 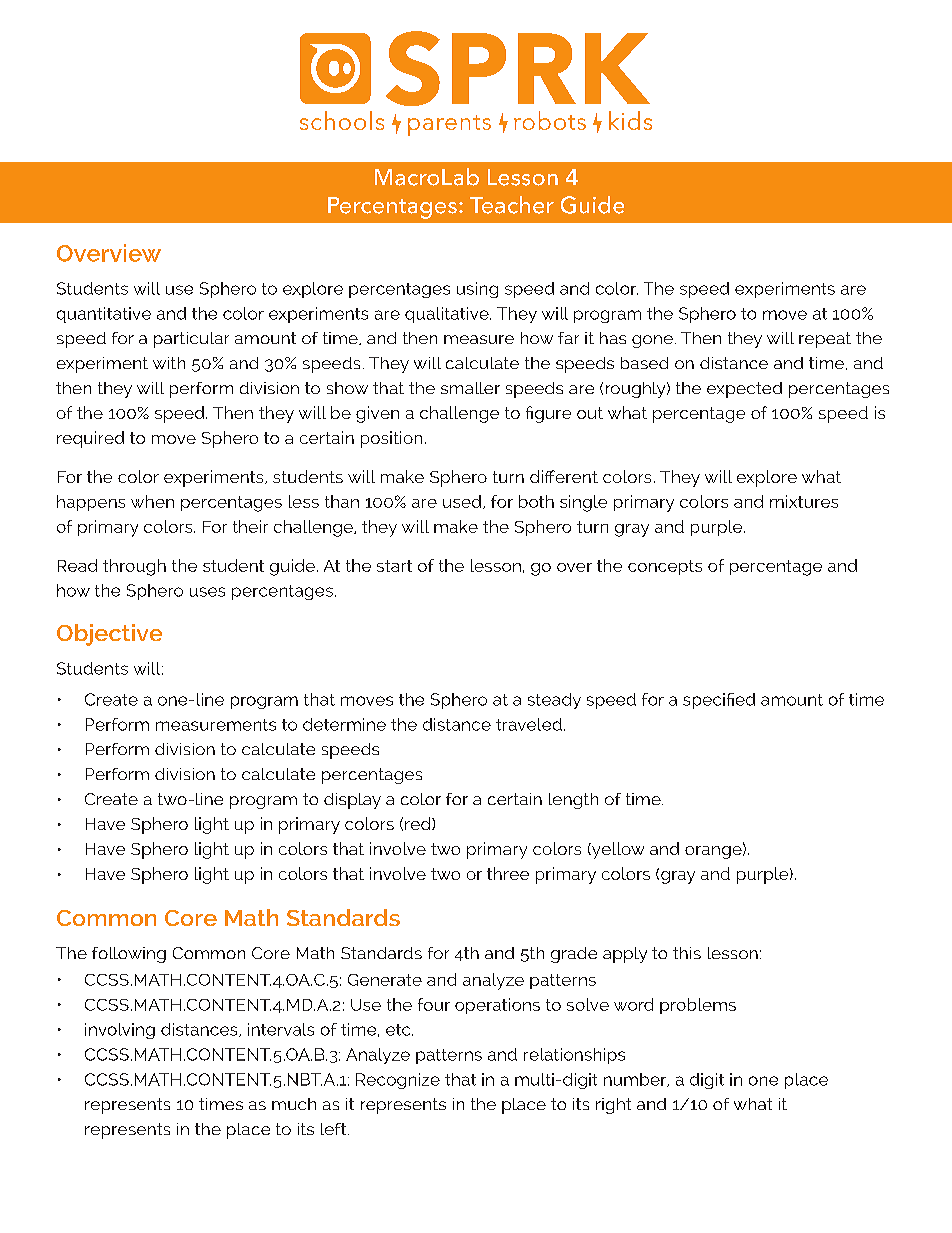 What do you see at coordinates (652, 341) in the document?
I see `gone` at bounding box center [652, 341].
